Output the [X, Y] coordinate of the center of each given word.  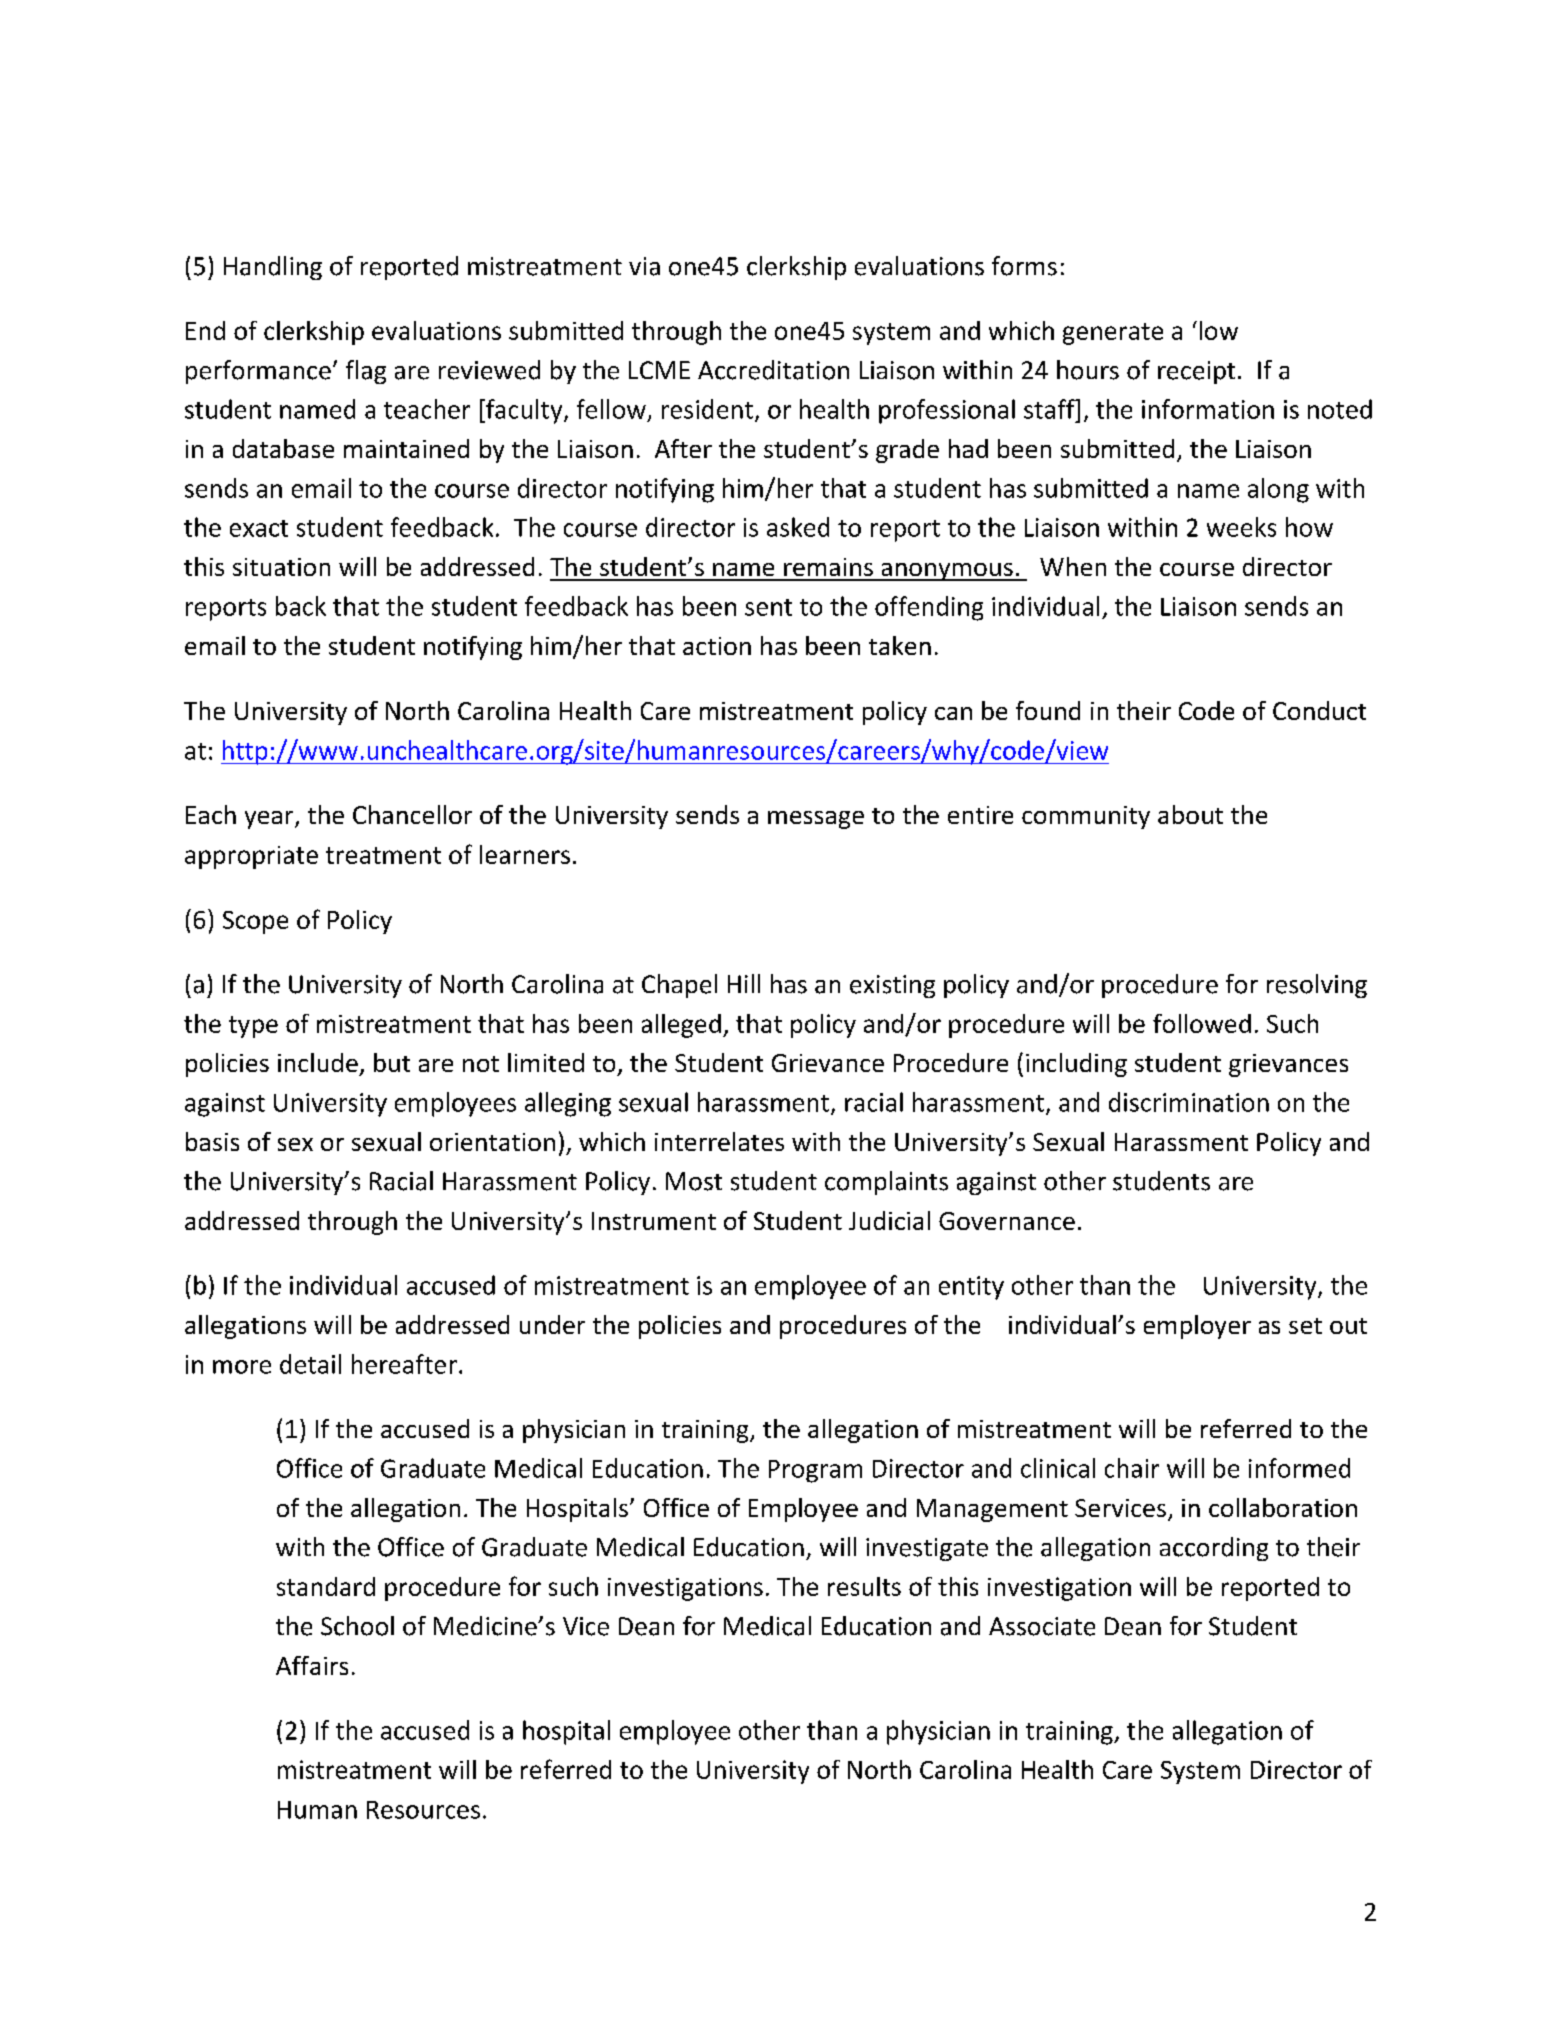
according [1214, 1549]
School [357, 1626]
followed [1202, 1023]
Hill [744, 983]
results [864, 1586]
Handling [273, 268]
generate [1113, 334]
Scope [255, 922]
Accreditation [773, 370]
